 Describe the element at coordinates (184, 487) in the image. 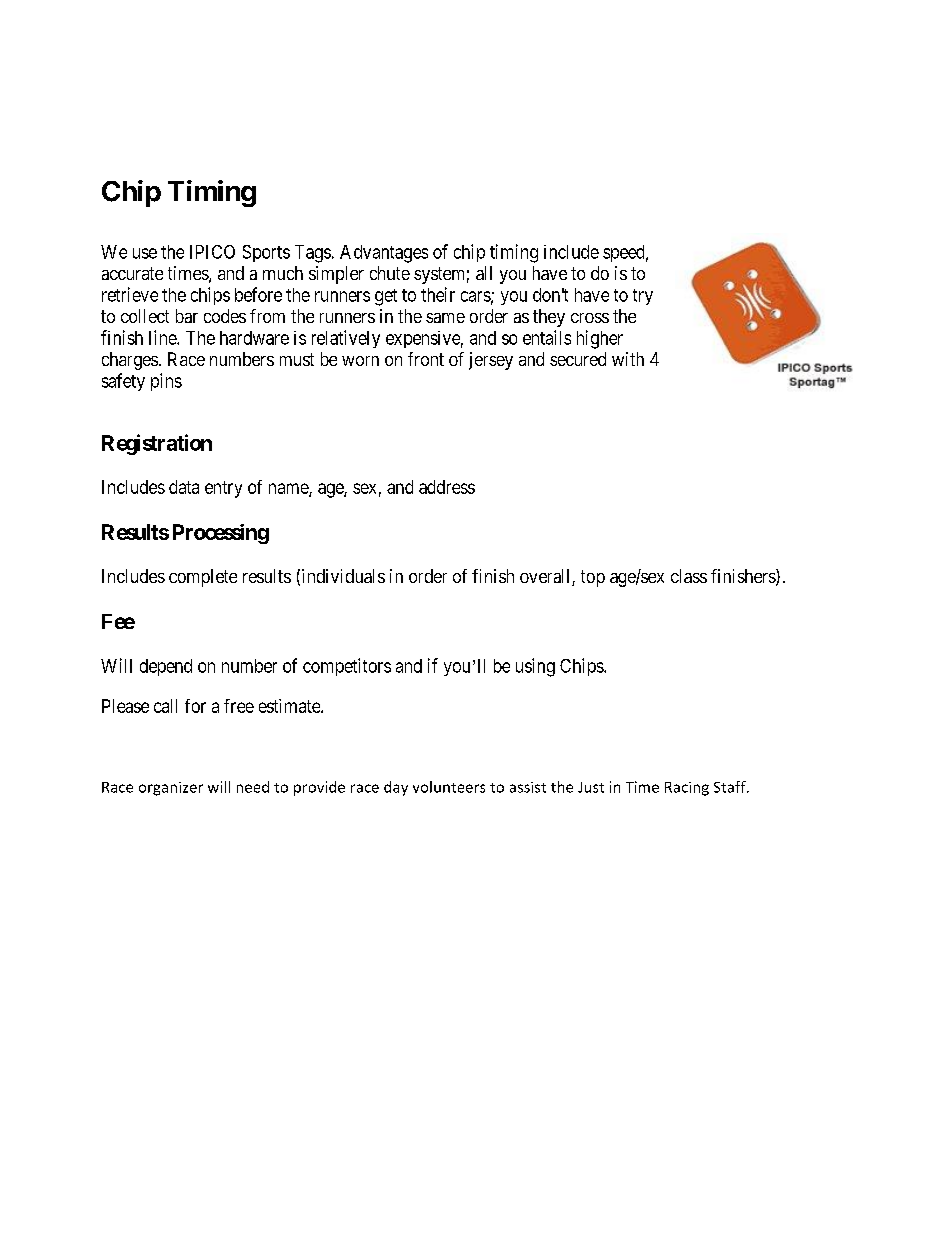

I see `data` at that location.
